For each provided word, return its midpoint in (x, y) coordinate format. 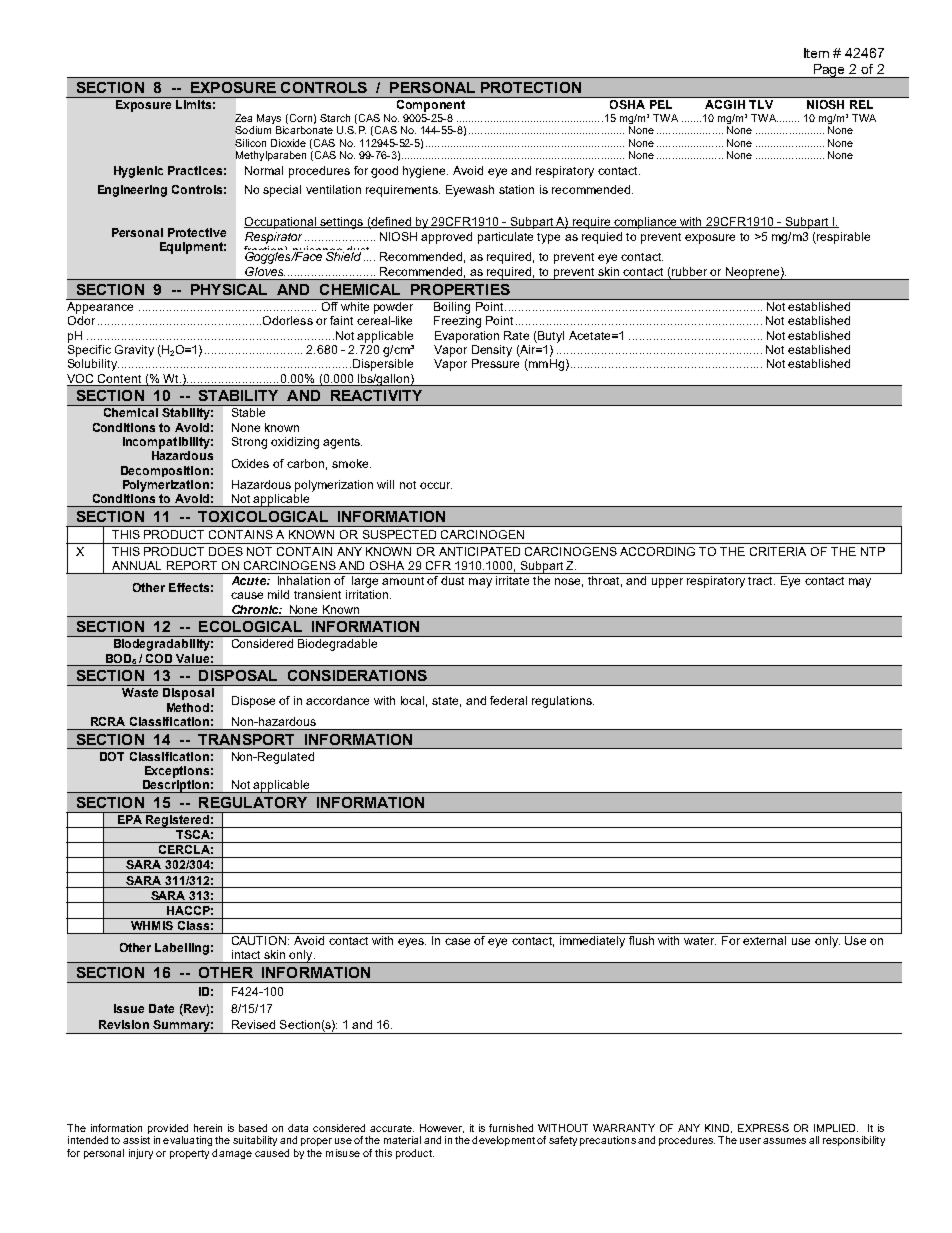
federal (508, 700)
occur (436, 485)
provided (168, 1129)
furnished (511, 1128)
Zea (243, 118)
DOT (112, 756)
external (764, 940)
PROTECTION (531, 87)
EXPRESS (763, 1128)
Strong (249, 443)
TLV (761, 103)
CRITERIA (778, 551)
